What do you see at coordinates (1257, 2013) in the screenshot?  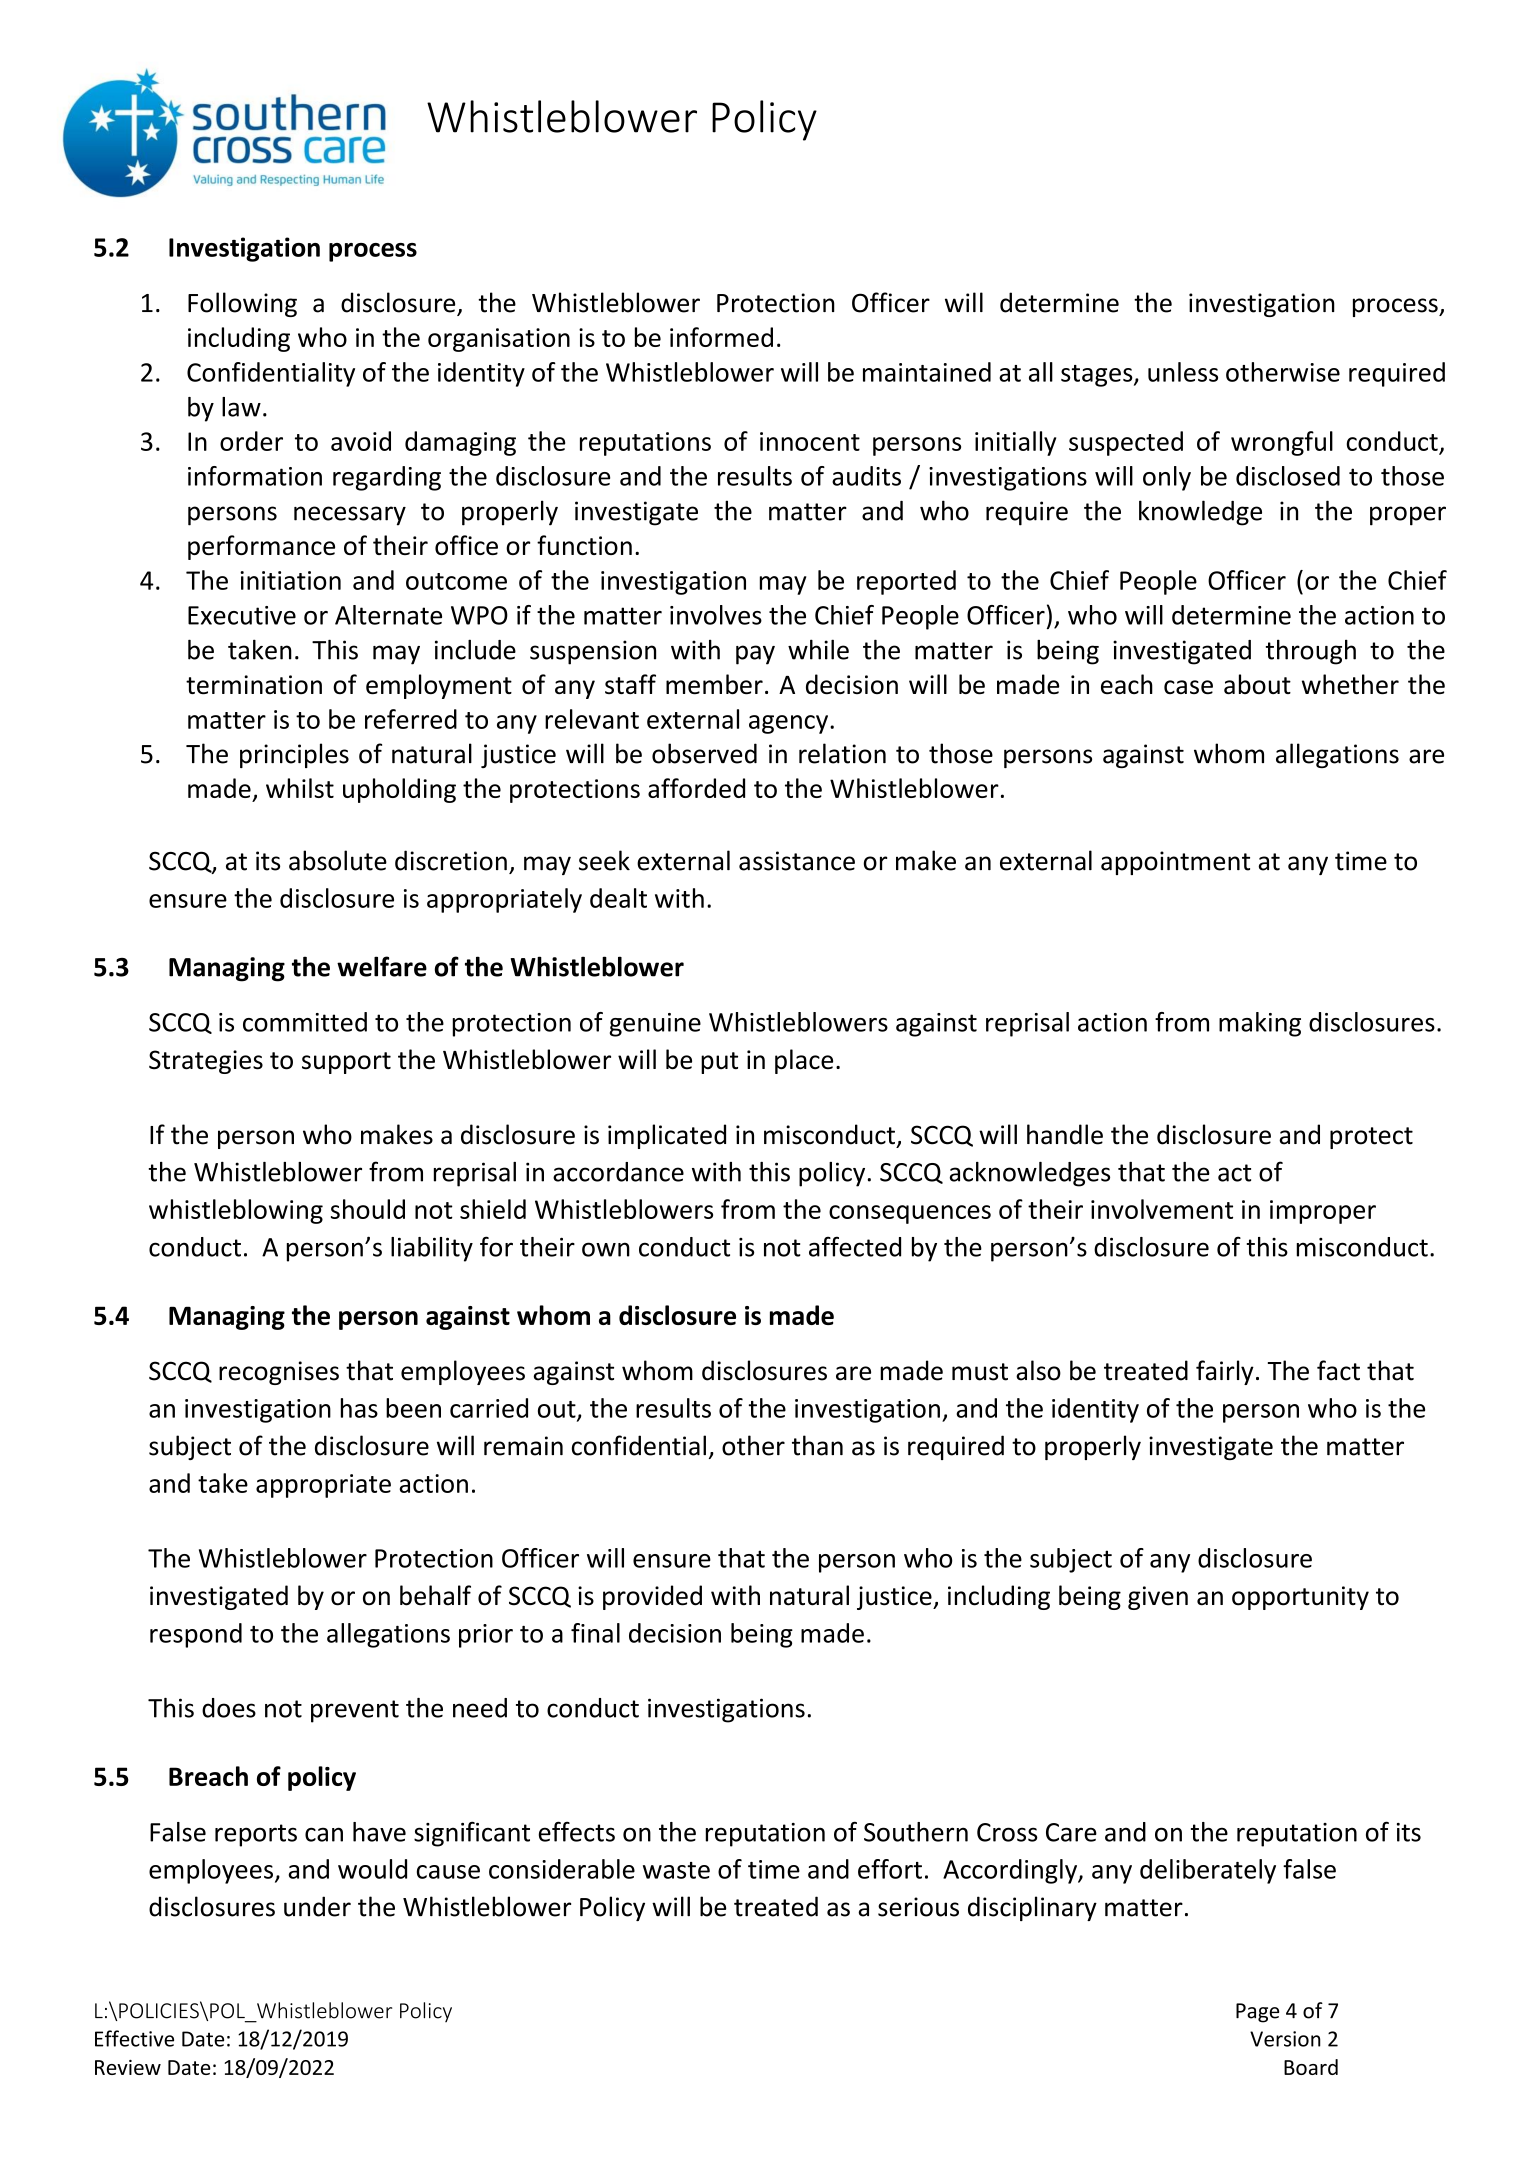 I see `Page` at bounding box center [1257, 2013].
